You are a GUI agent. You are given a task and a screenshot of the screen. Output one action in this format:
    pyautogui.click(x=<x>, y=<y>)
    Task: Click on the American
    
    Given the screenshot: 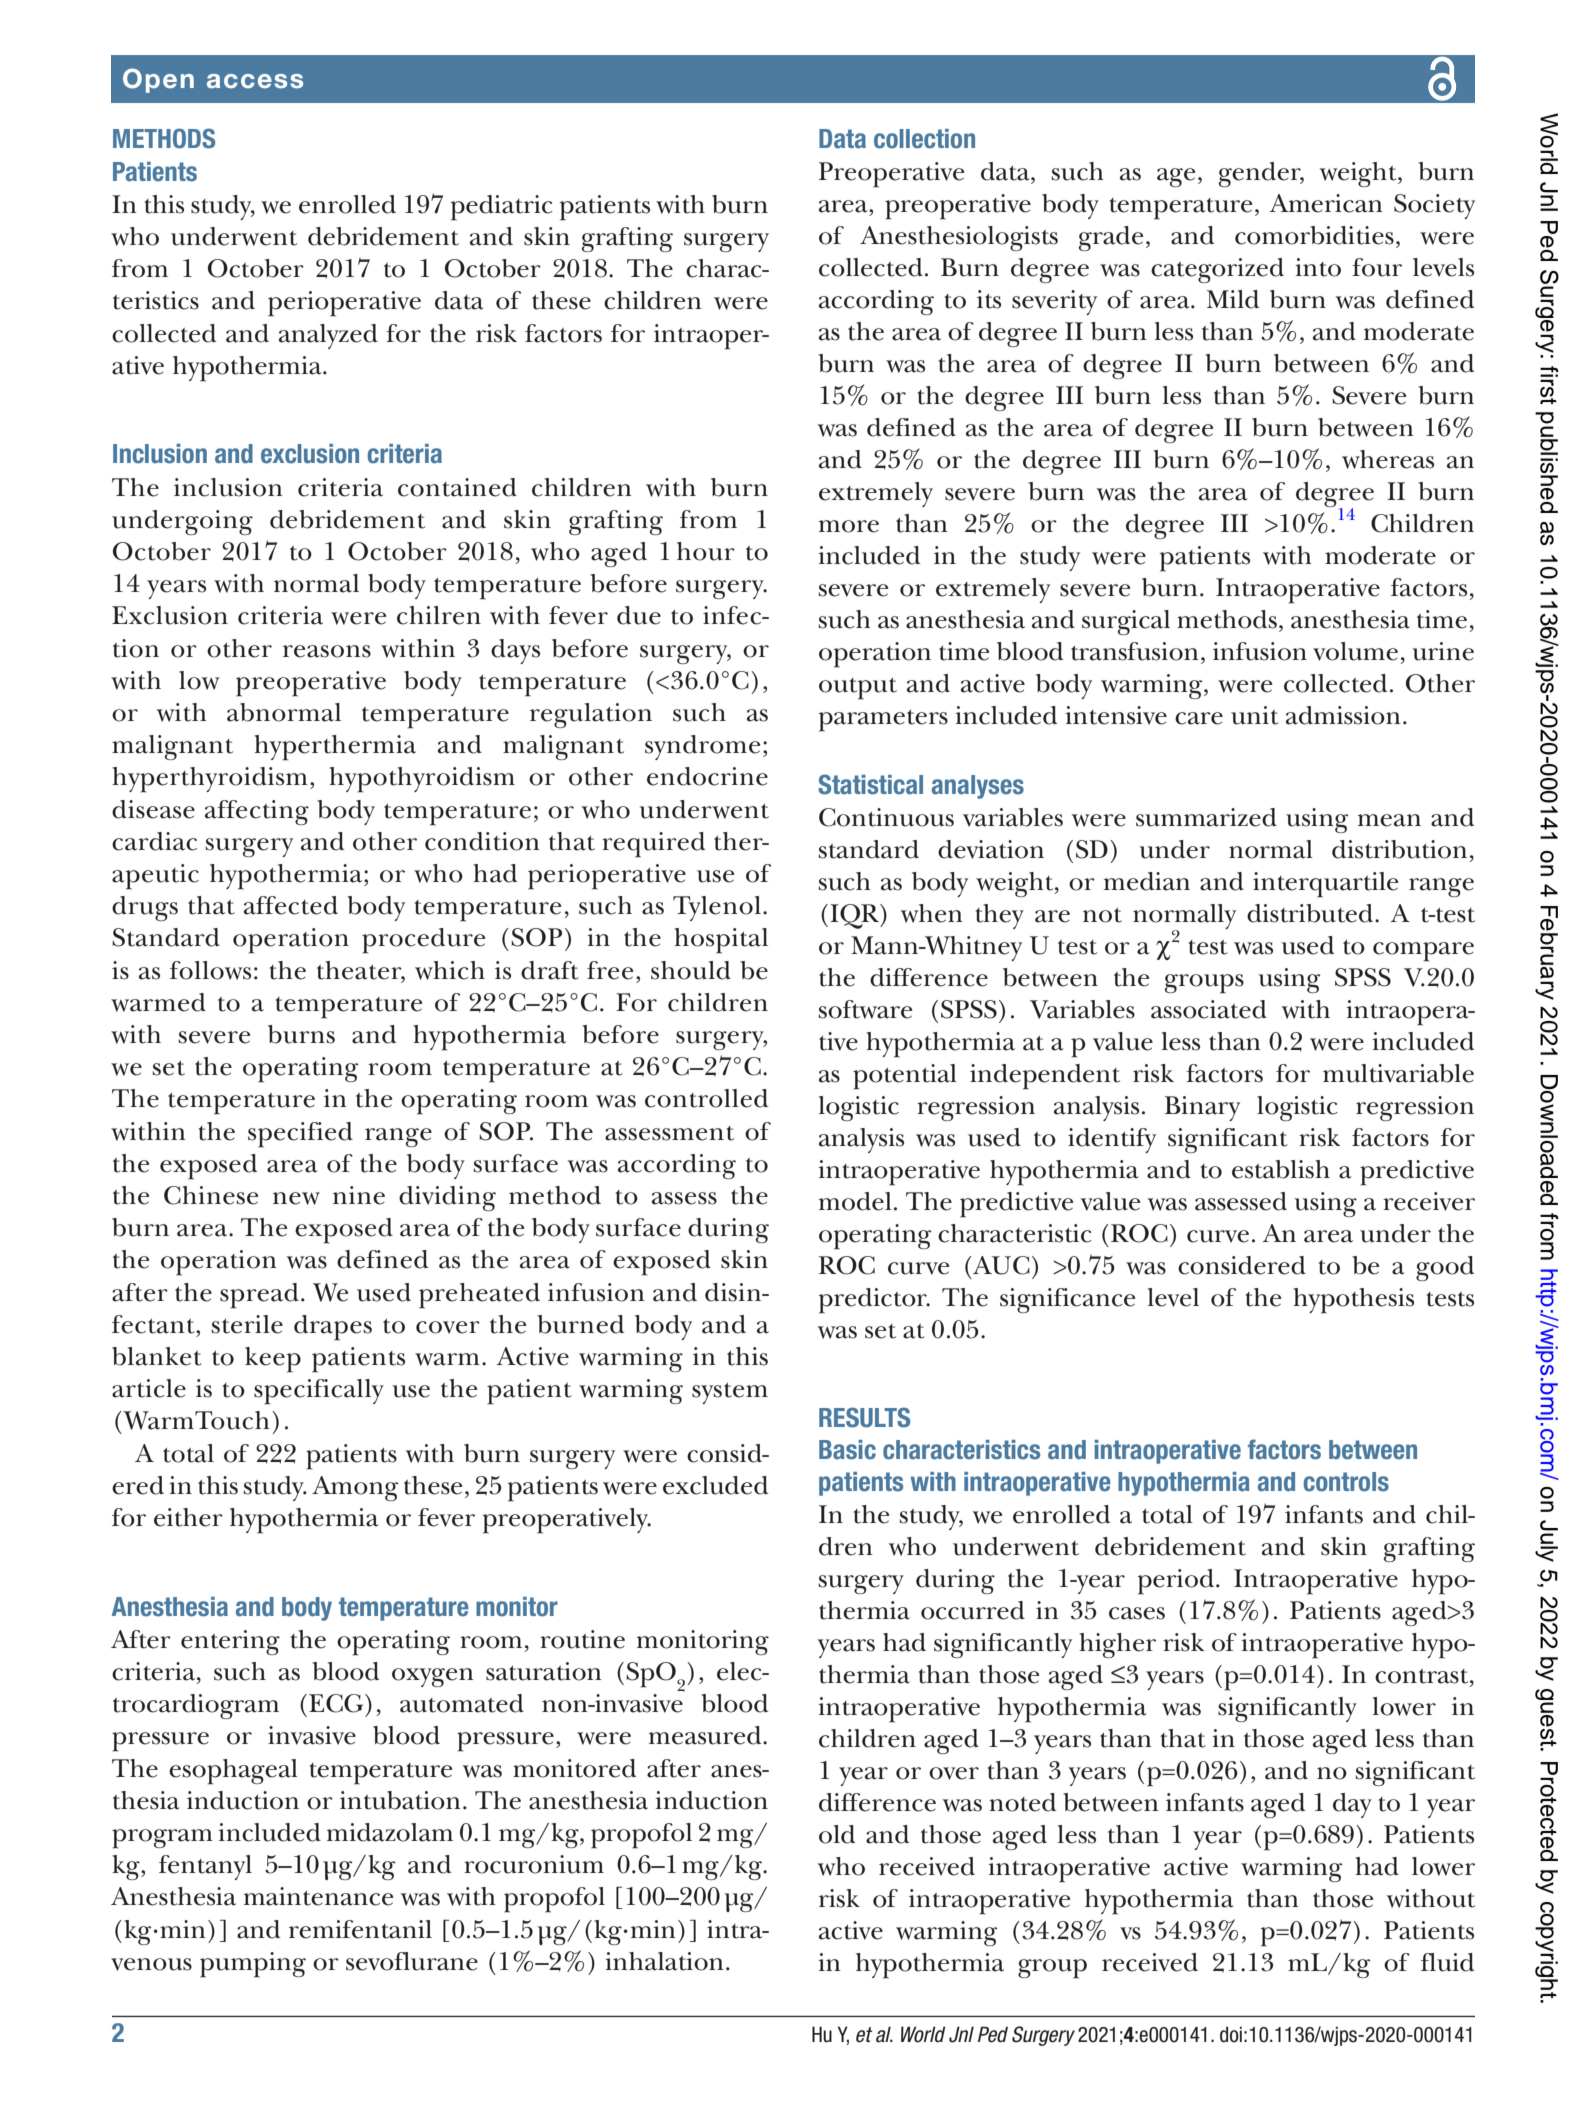 What is the action you would take?
    pyautogui.click(x=1326, y=203)
